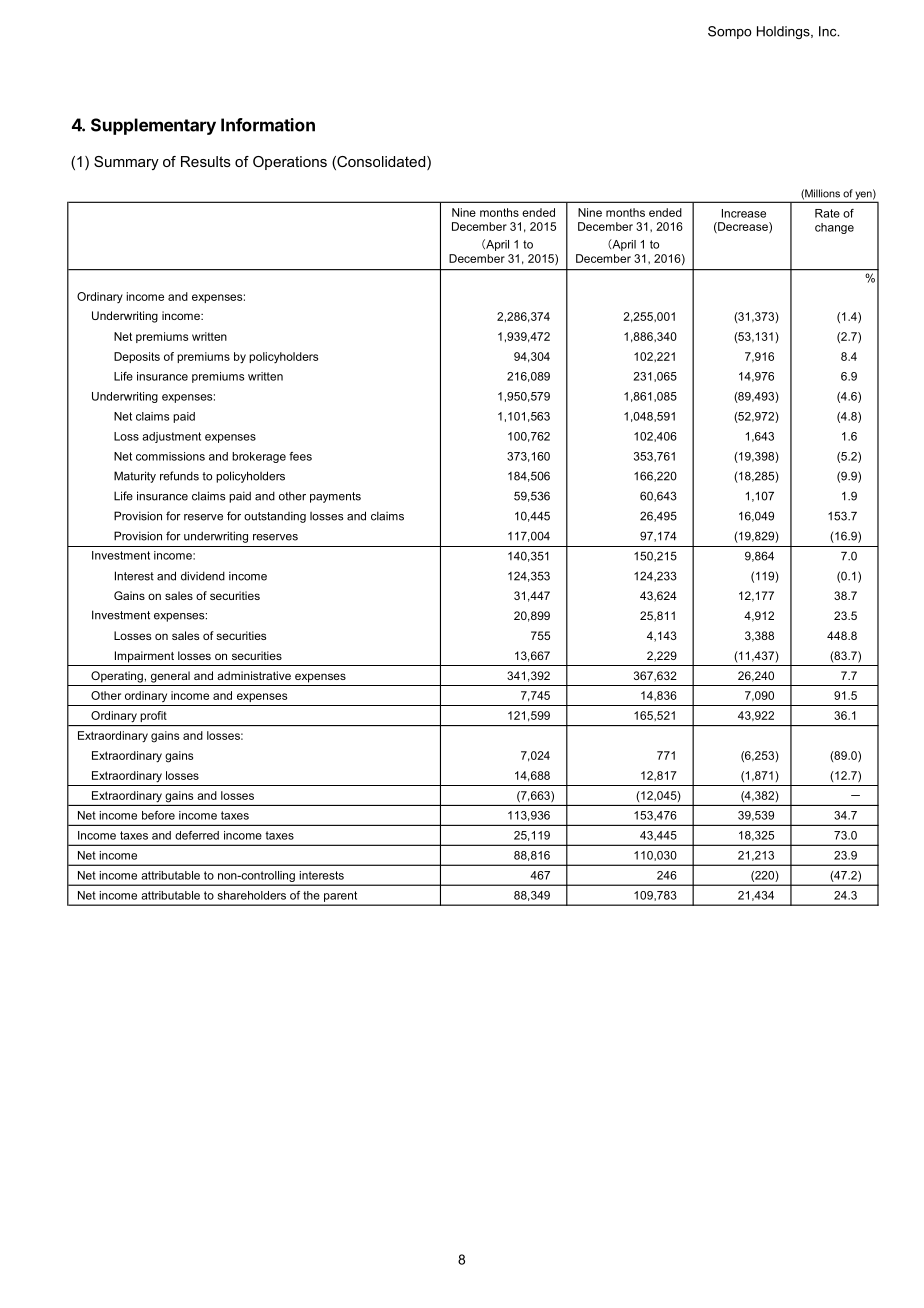 The height and width of the screenshot is (1308, 924). What do you see at coordinates (744, 213) in the screenshot?
I see `Increase` at bounding box center [744, 213].
